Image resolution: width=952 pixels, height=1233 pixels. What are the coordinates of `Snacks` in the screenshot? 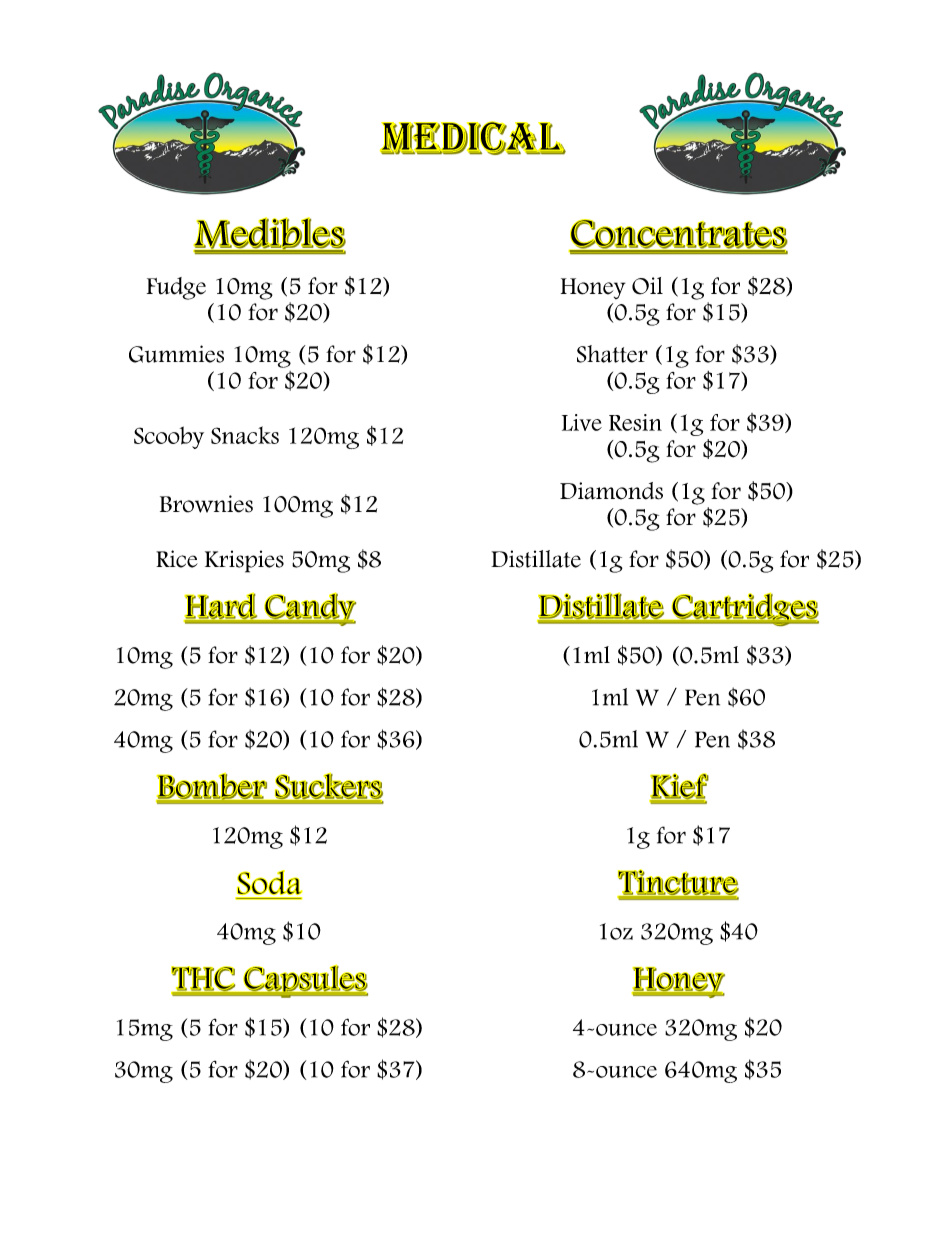 It's located at (245, 435).
